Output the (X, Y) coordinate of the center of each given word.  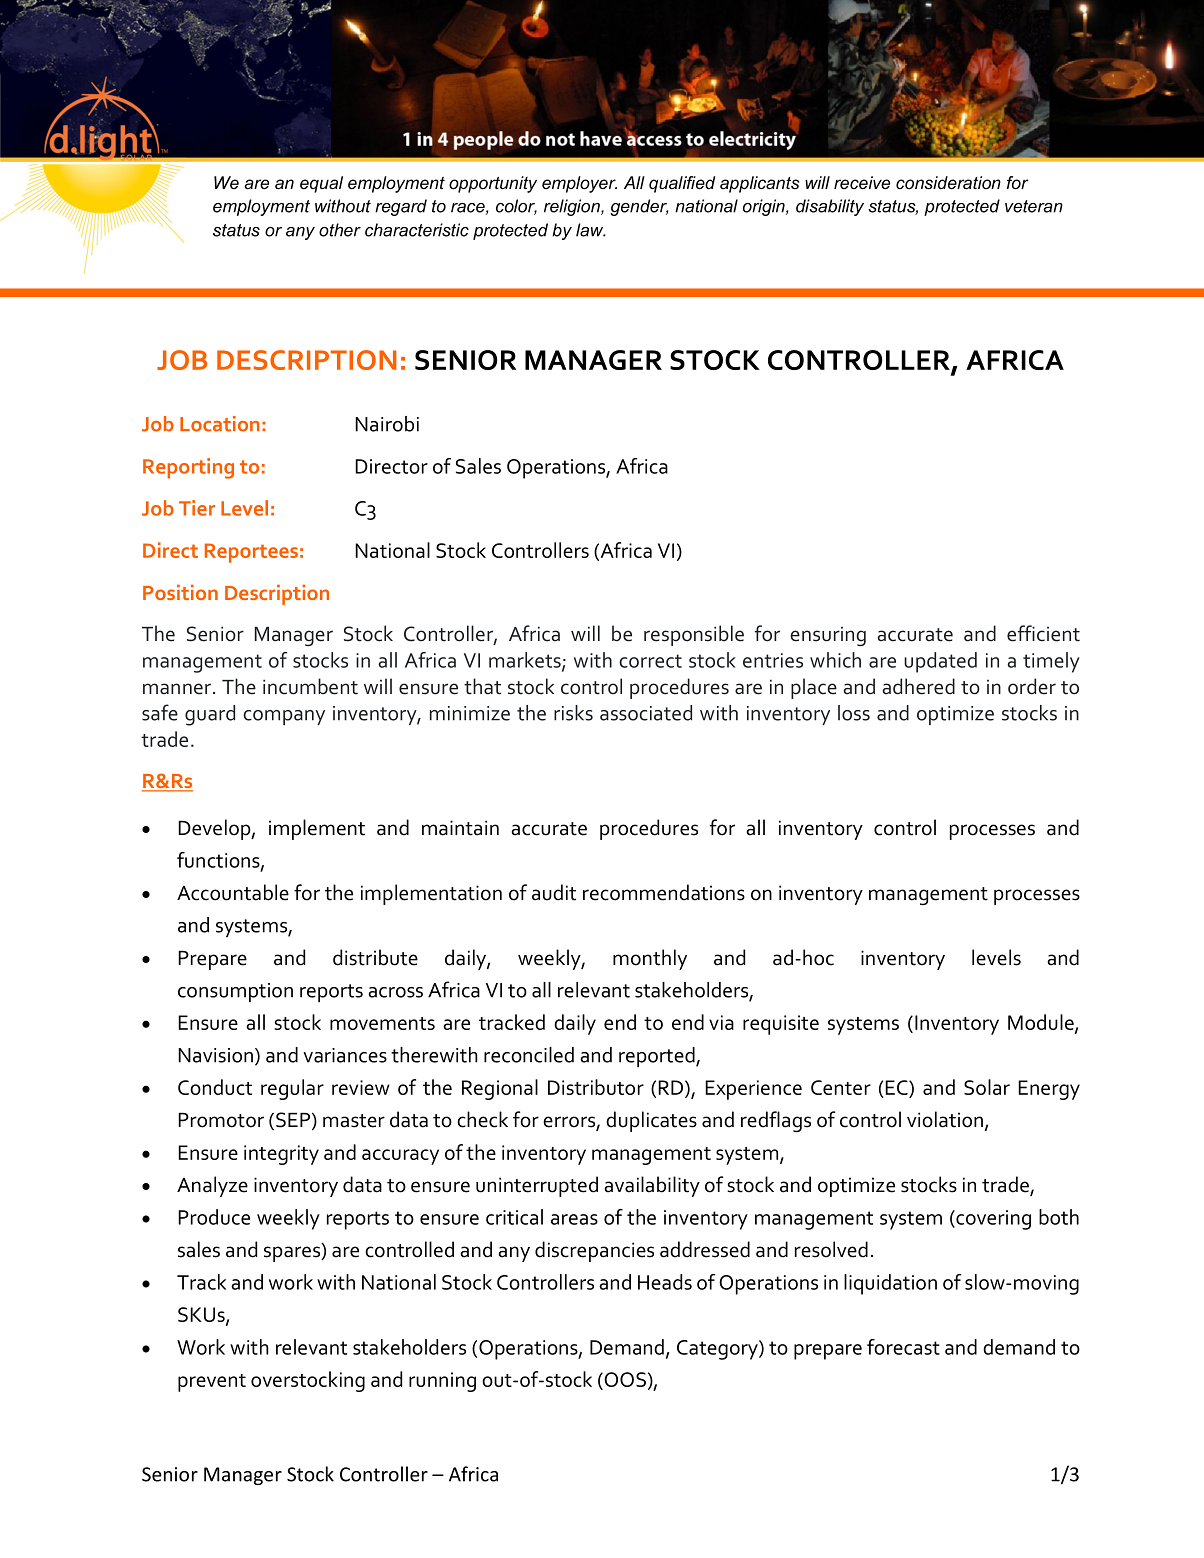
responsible (694, 635)
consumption (235, 992)
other (340, 230)
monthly (650, 959)
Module (1042, 1023)
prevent (212, 1383)
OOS (624, 1381)
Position (180, 592)
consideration (948, 183)
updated (940, 662)
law (590, 230)
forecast (903, 1347)
